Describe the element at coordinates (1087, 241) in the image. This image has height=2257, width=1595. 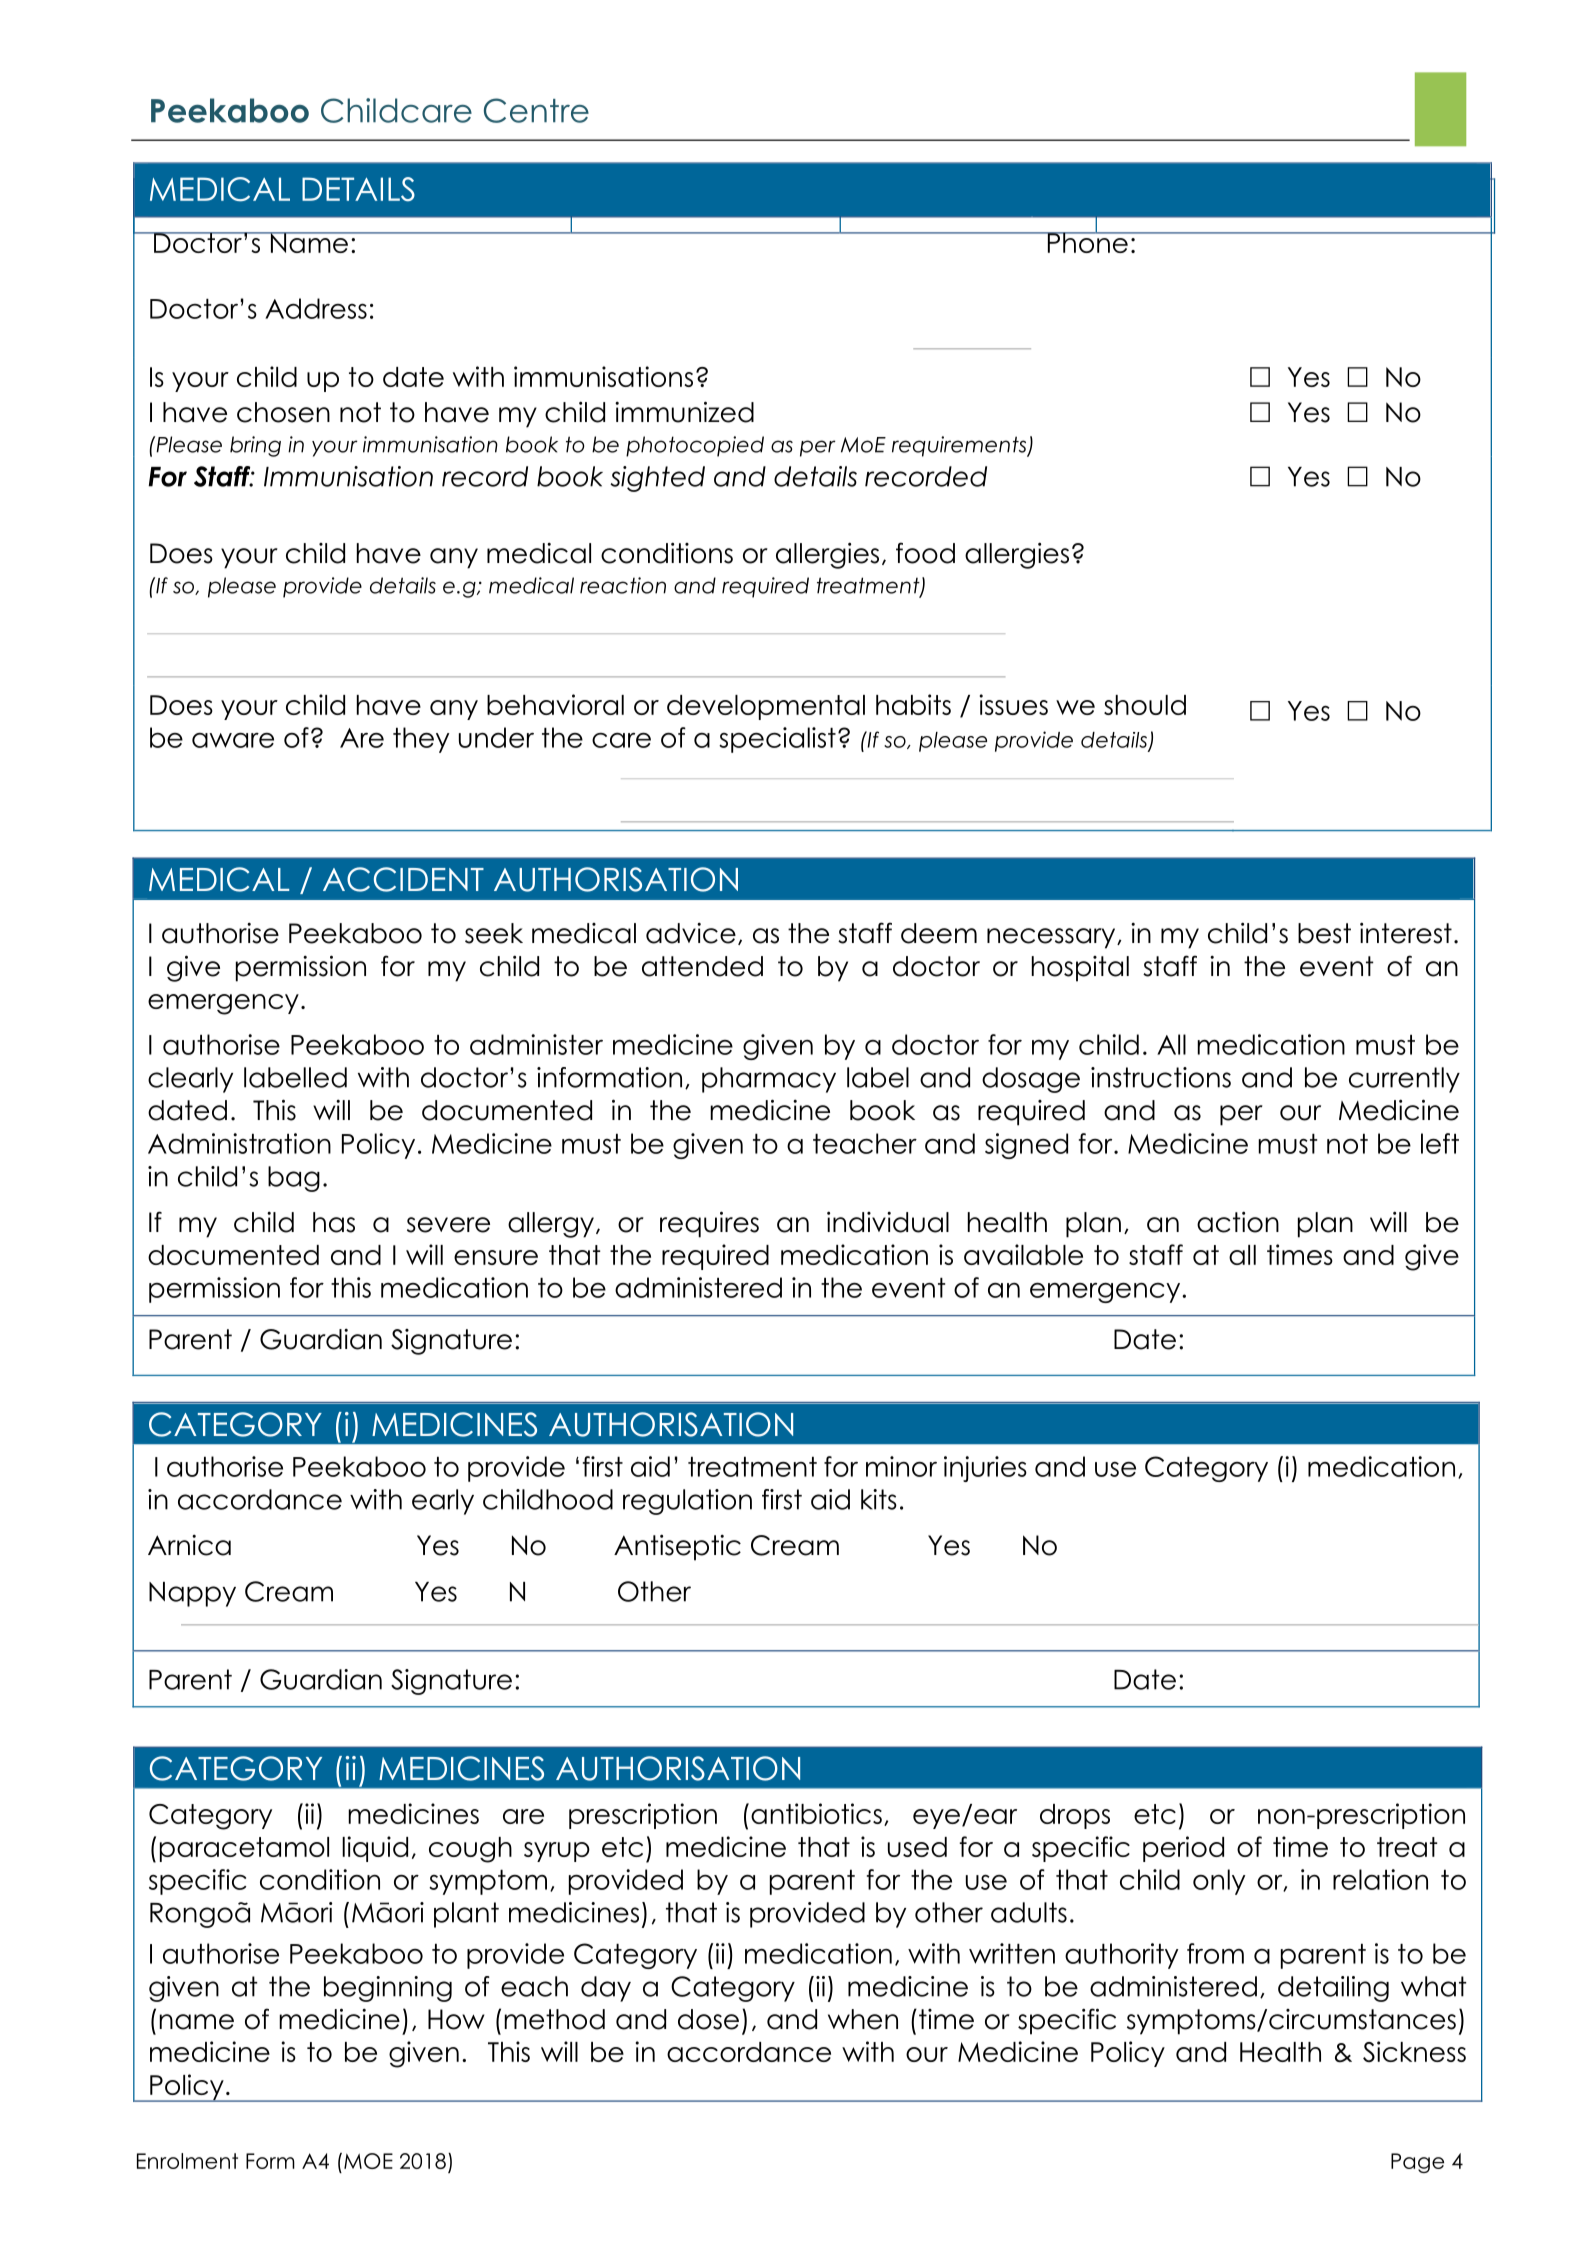
I see `Phone` at that location.
